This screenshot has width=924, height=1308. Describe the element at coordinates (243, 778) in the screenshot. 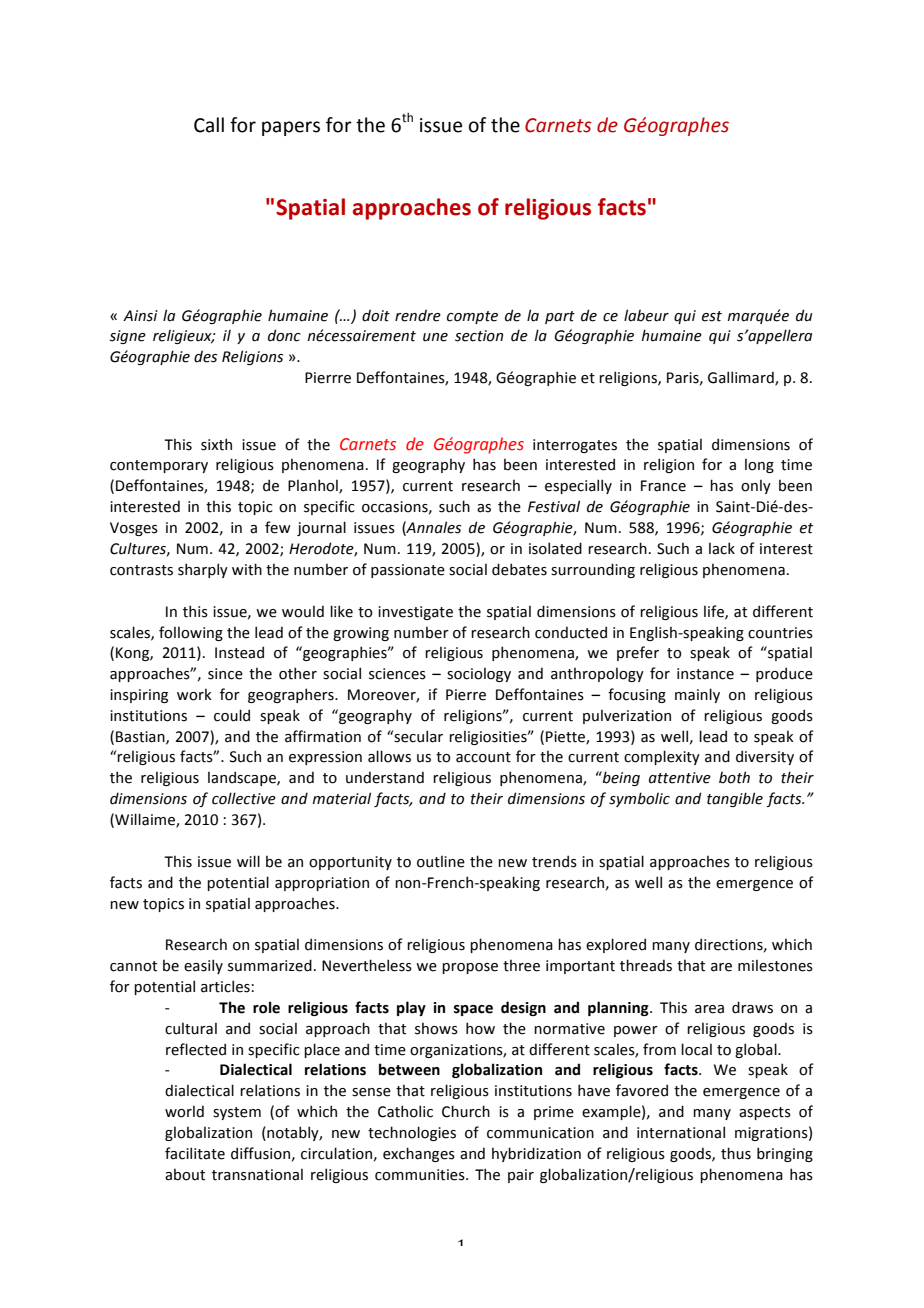

I see `landscape` at that location.
